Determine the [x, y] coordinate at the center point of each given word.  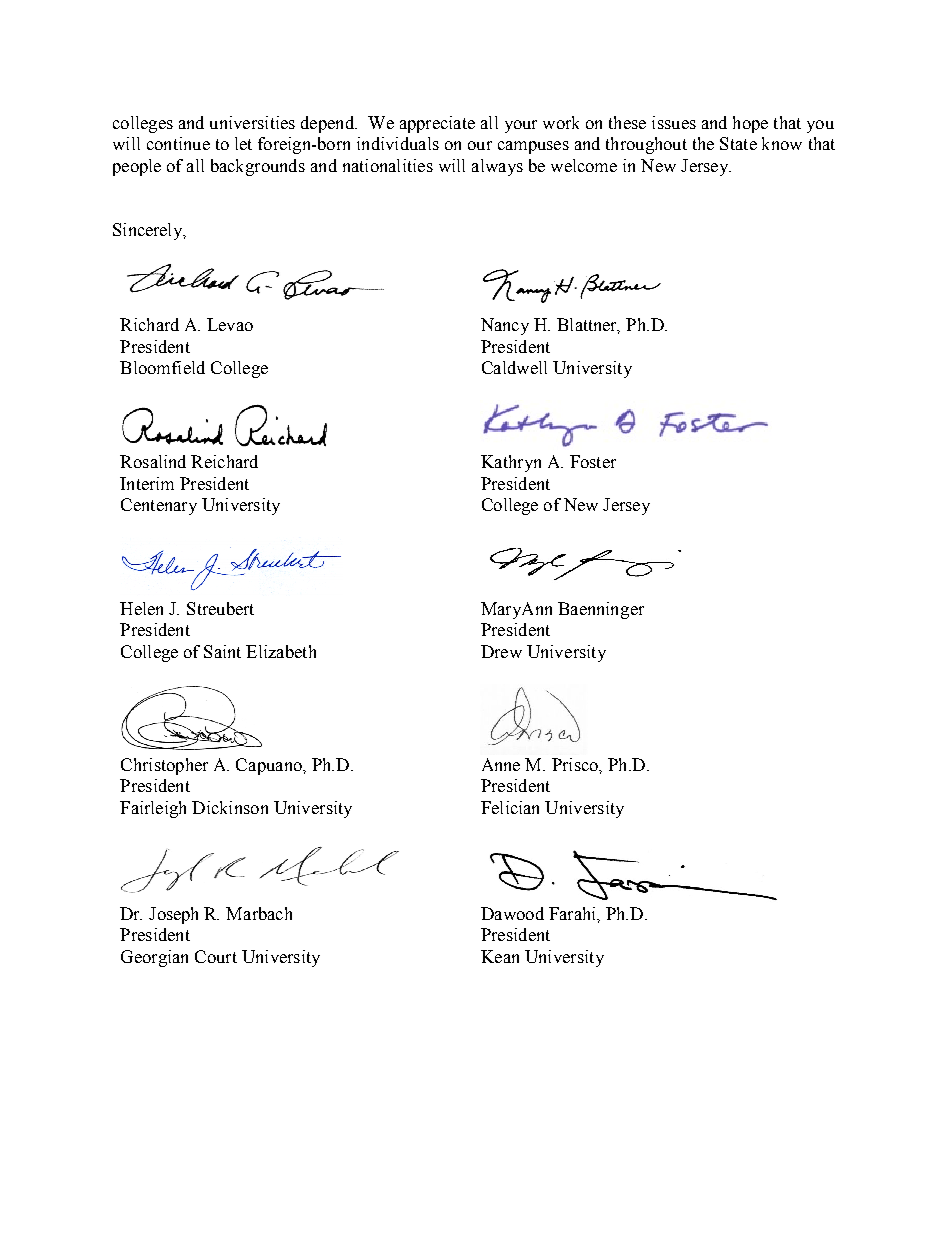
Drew [501, 651]
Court [216, 956]
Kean [500, 956]
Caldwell [514, 367]
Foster [593, 461]
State [738, 143]
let [243, 143]
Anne [501, 764]
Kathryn [511, 463]
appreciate [437, 124]
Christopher [164, 766]
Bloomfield [162, 367]
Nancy [505, 326]
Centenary [159, 506]
